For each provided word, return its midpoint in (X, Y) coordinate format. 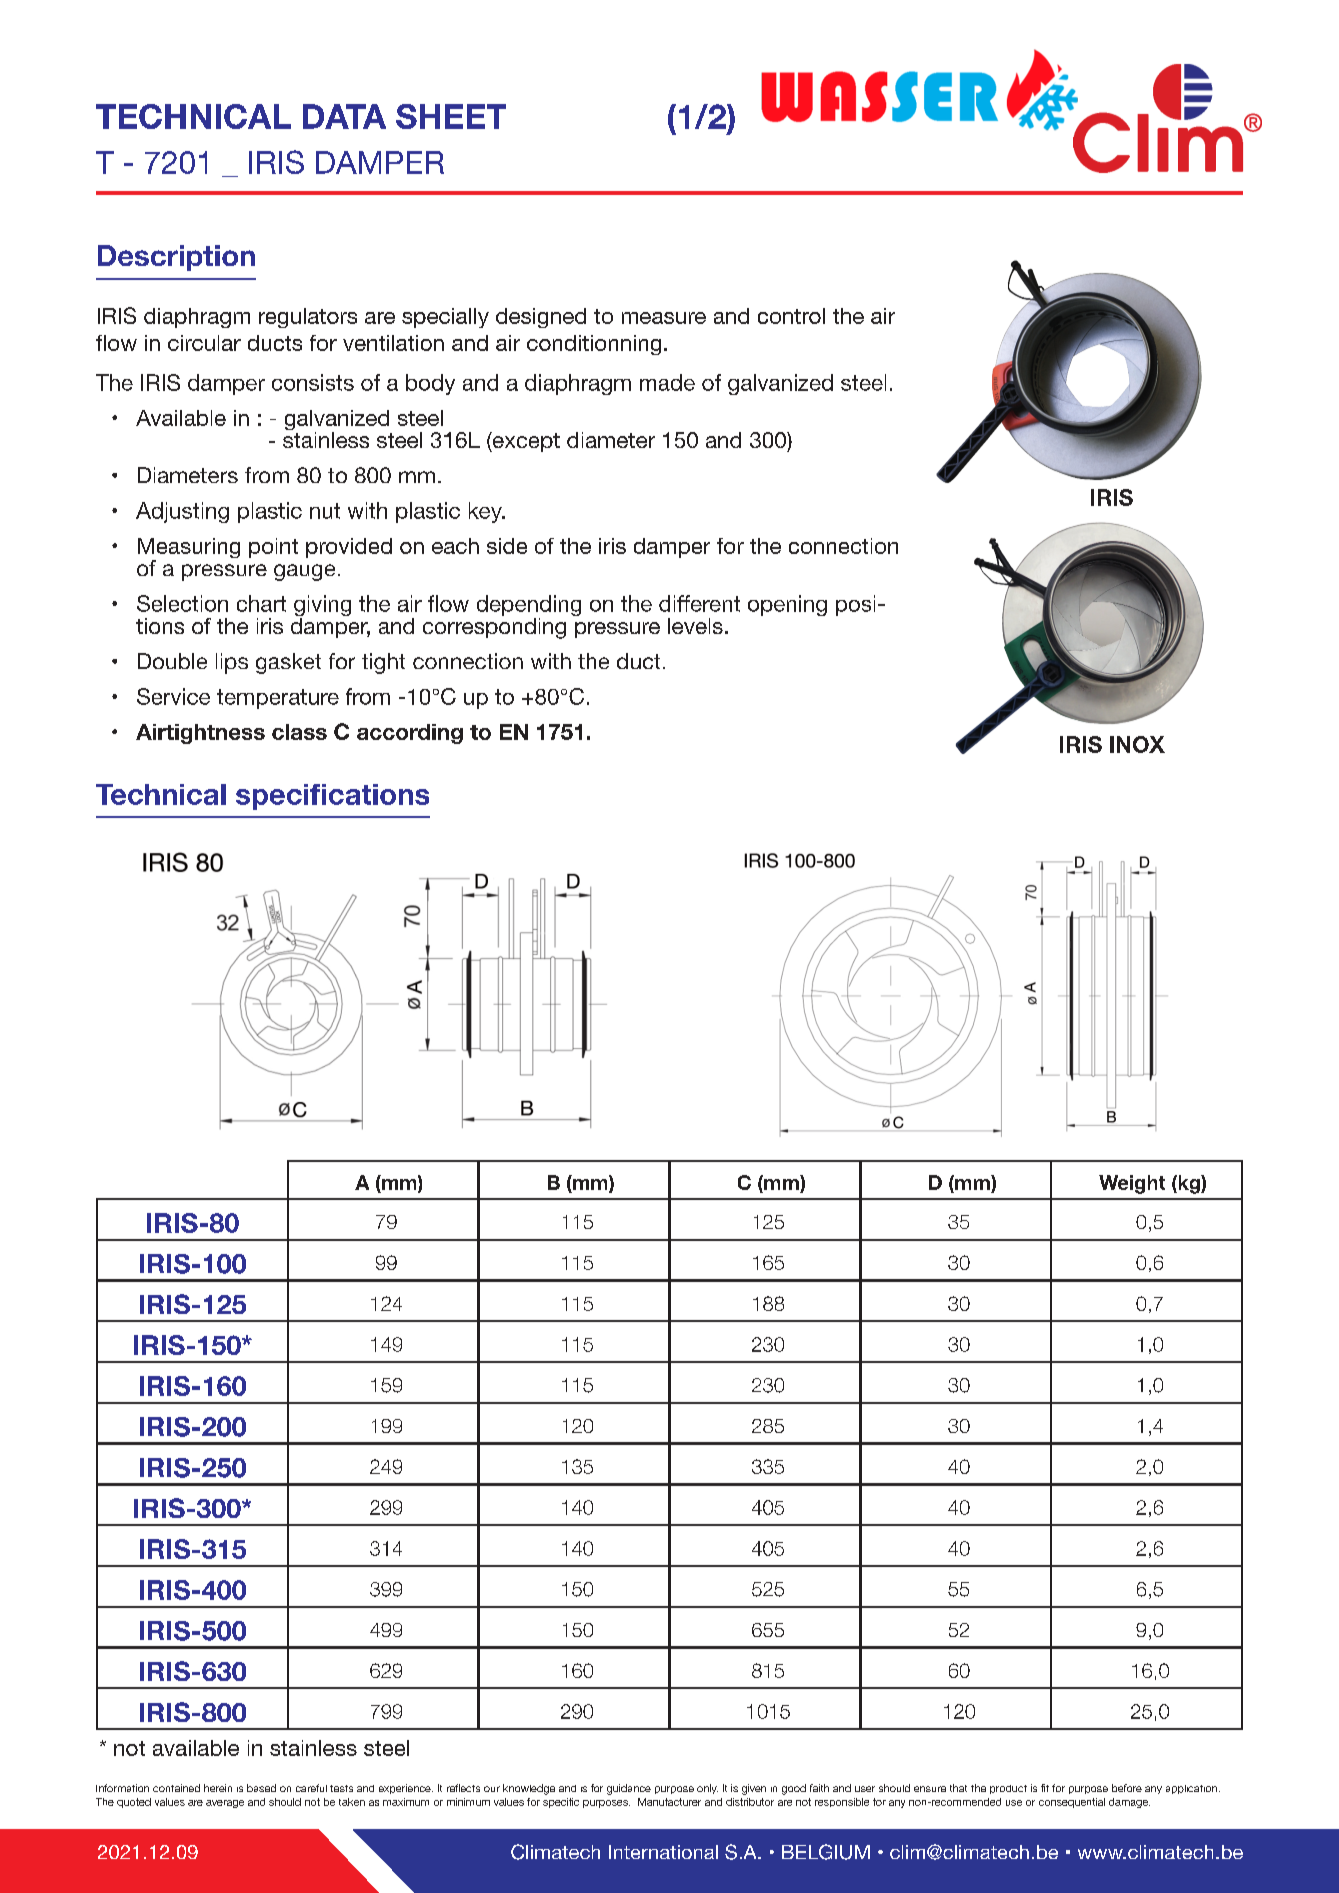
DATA (344, 116)
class (299, 732)
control (791, 316)
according (410, 734)
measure (664, 318)
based (261, 1788)
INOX (1137, 744)
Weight (1132, 1184)
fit (1045, 1788)
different (699, 603)
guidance (629, 1789)
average (225, 1804)
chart (261, 603)
